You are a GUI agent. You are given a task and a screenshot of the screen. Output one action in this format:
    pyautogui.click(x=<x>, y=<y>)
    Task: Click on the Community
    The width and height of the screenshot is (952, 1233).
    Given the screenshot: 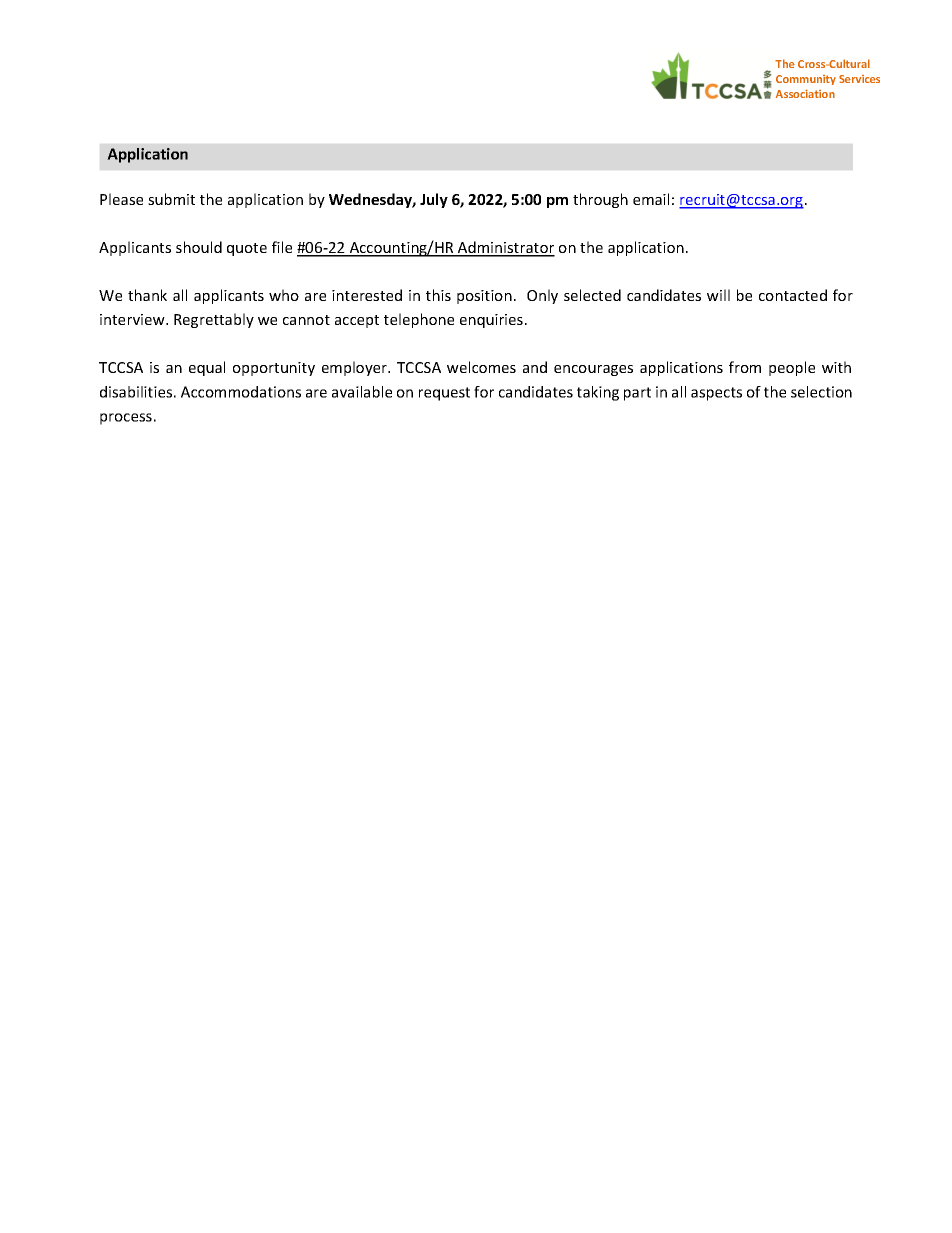 What is the action you would take?
    pyautogui.click(x=806, y=80)
